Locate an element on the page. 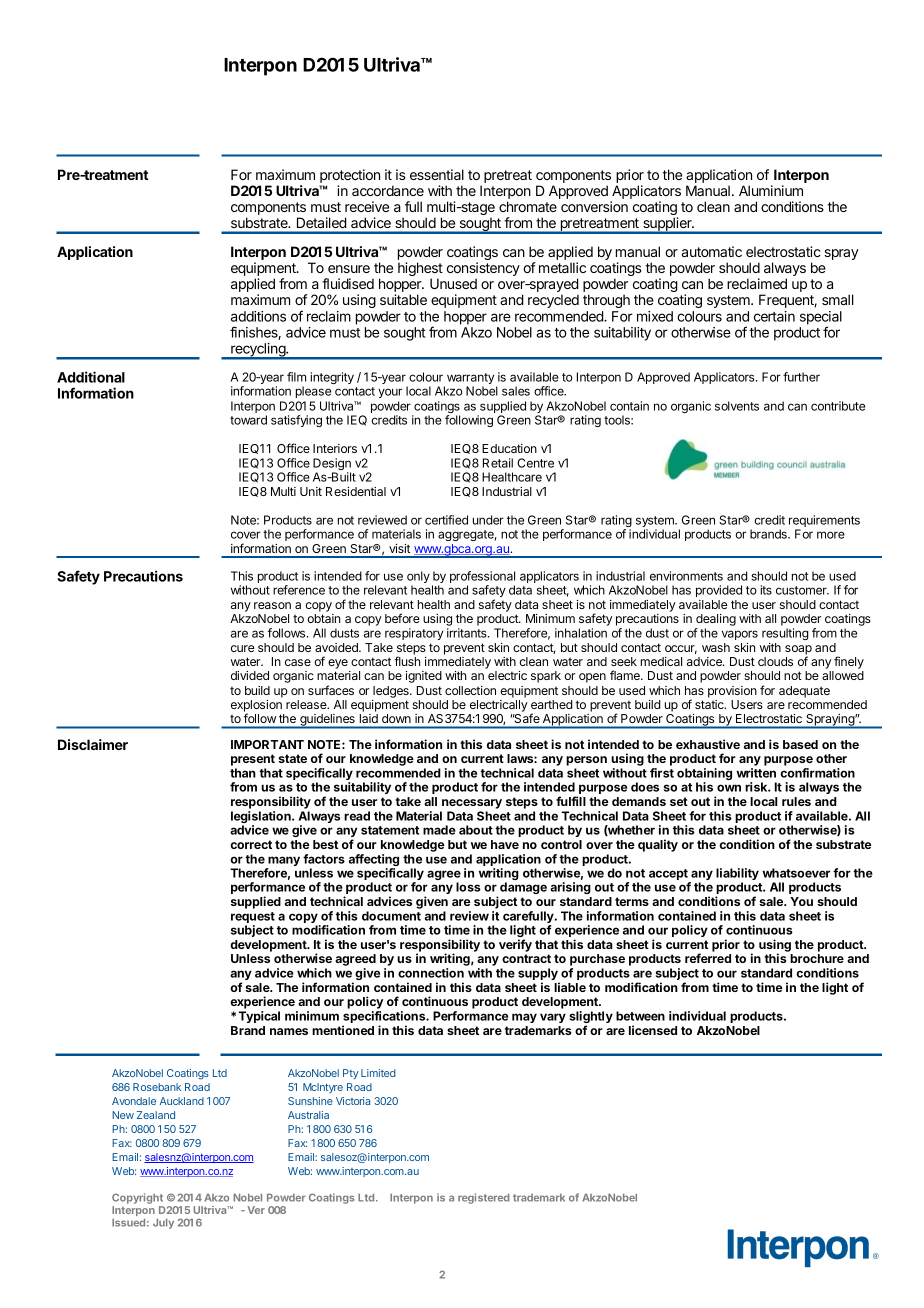 The image size is (924, 1308). connection is located at coordinates (431, 973).
